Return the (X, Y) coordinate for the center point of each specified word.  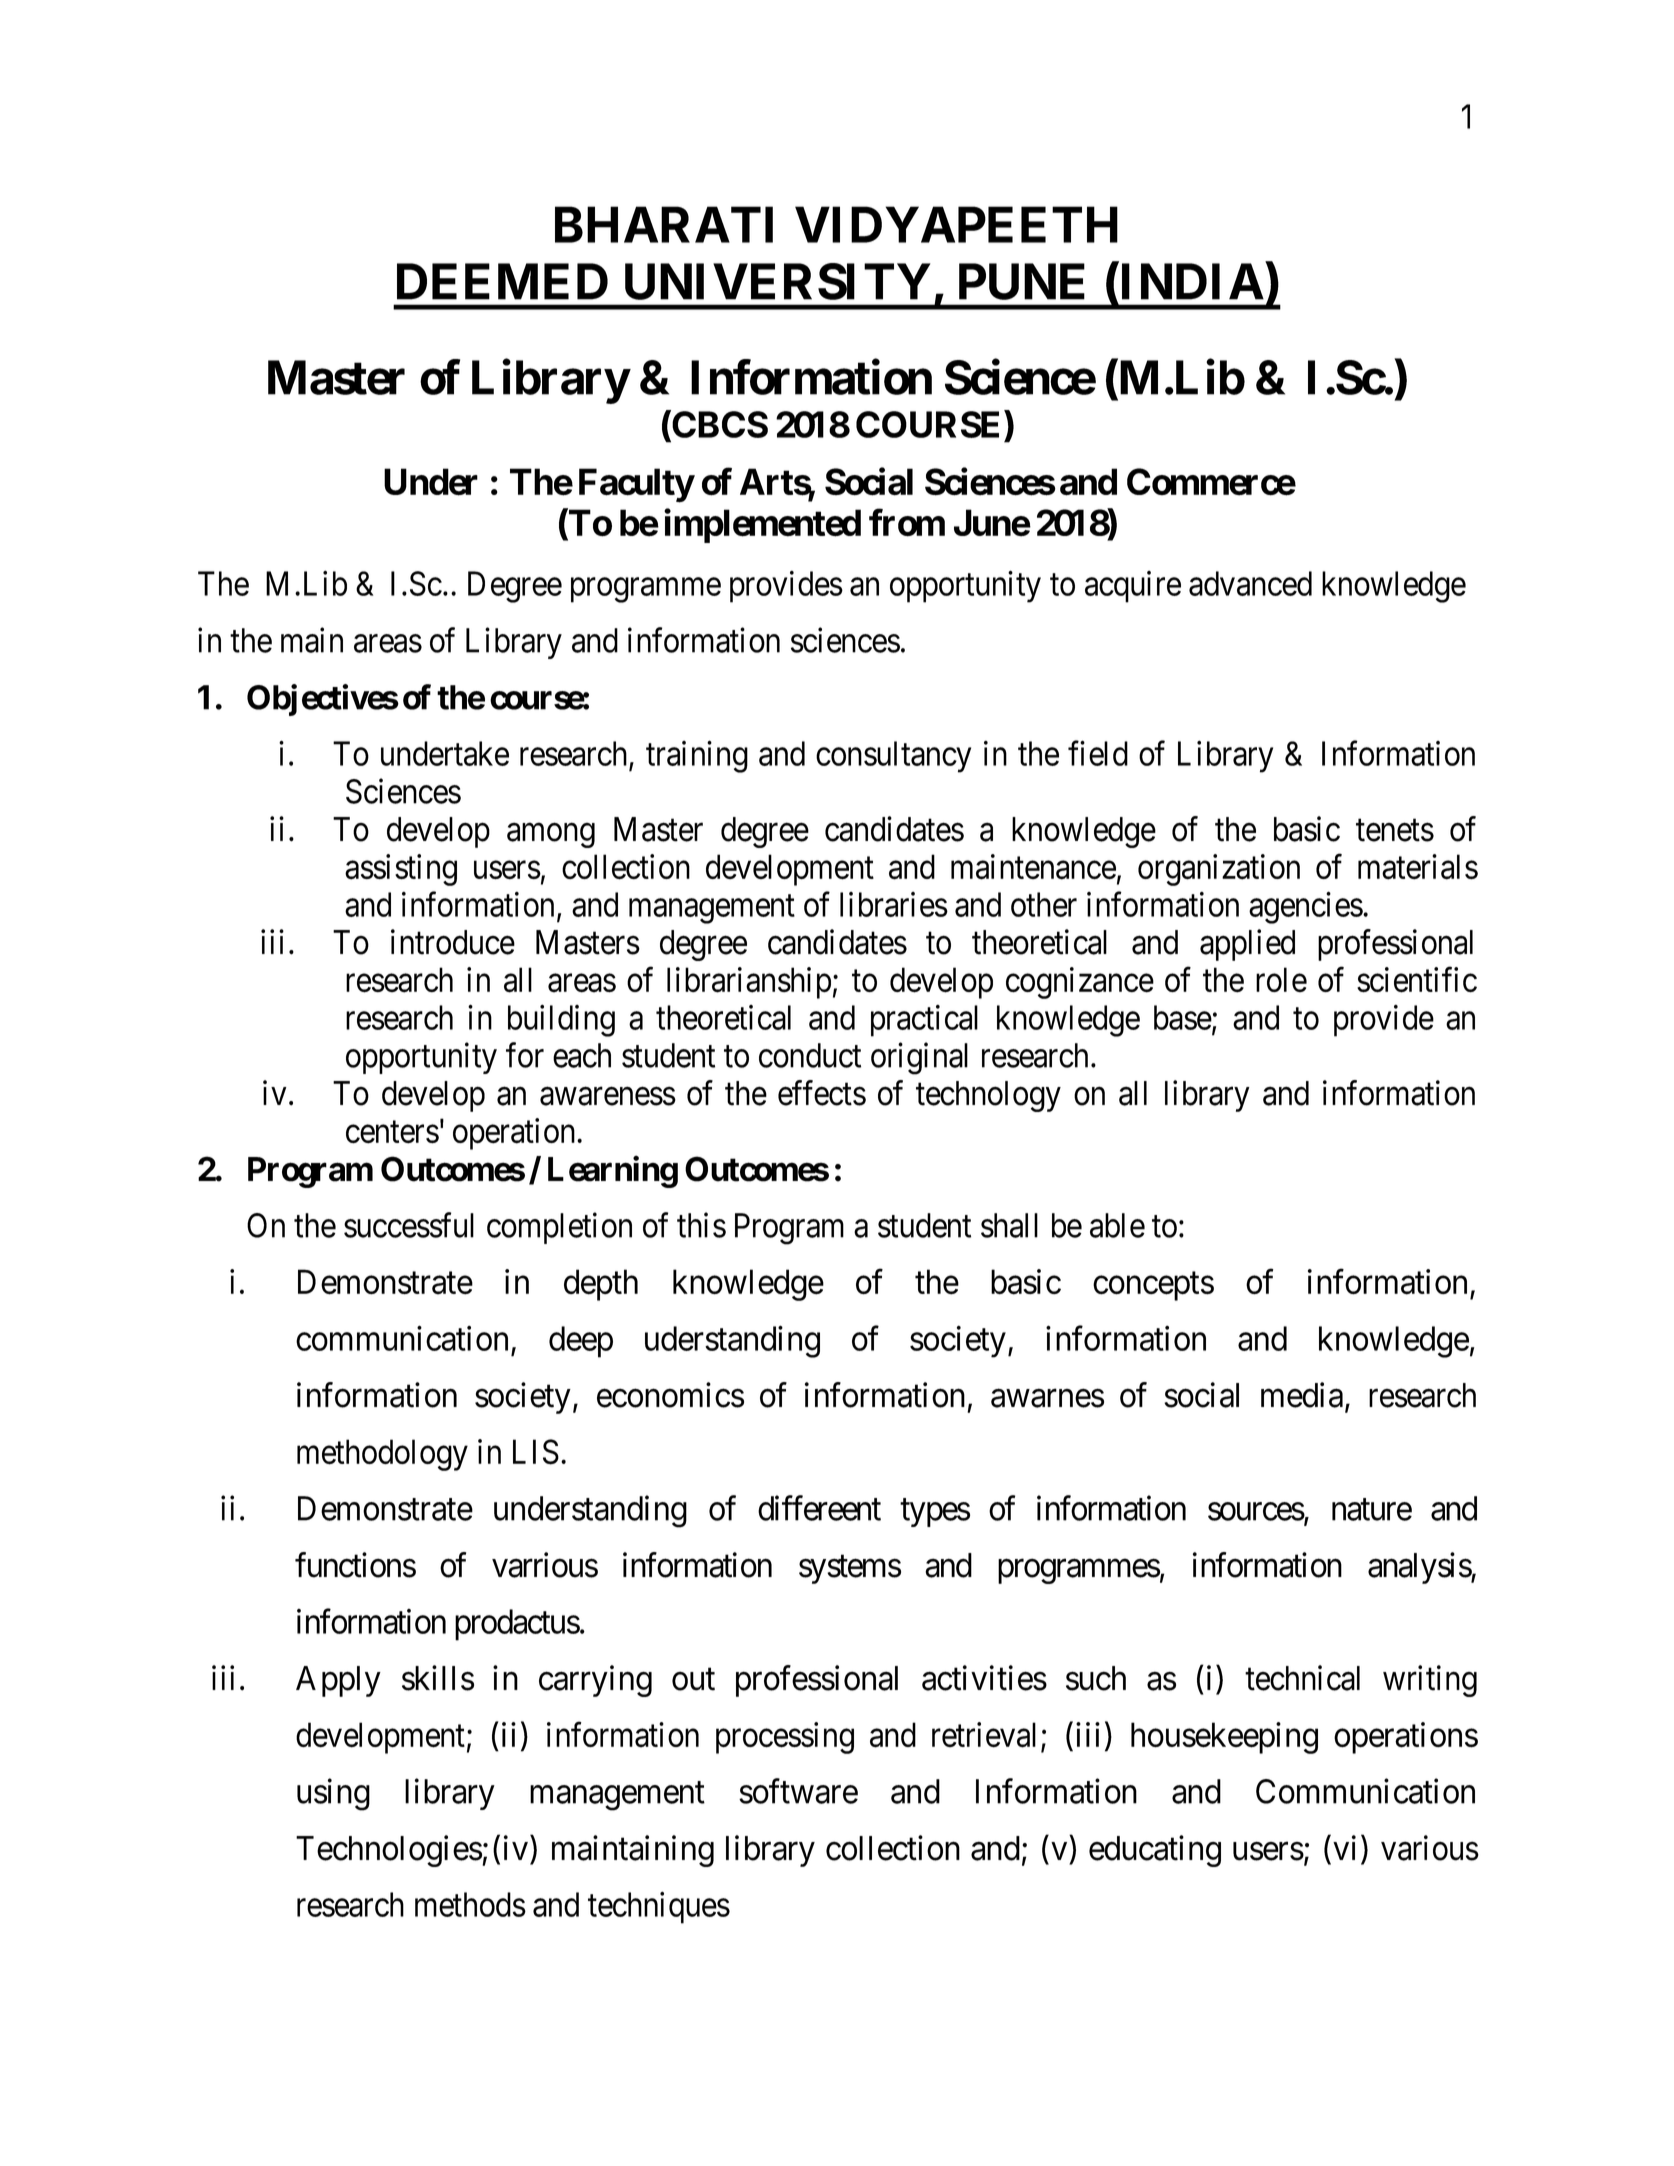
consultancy (893, 757)
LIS (536, 1452)
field (1098, 753)
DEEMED (502, 282)
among (551, 835)
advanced (1250, 583)
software (798, 1791)
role (1281, 979)
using (333, 1795)
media (1303, 1396)
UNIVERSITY (778, 281)
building (561, 1021)
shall (1009, 1225)
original (919, 1059)
